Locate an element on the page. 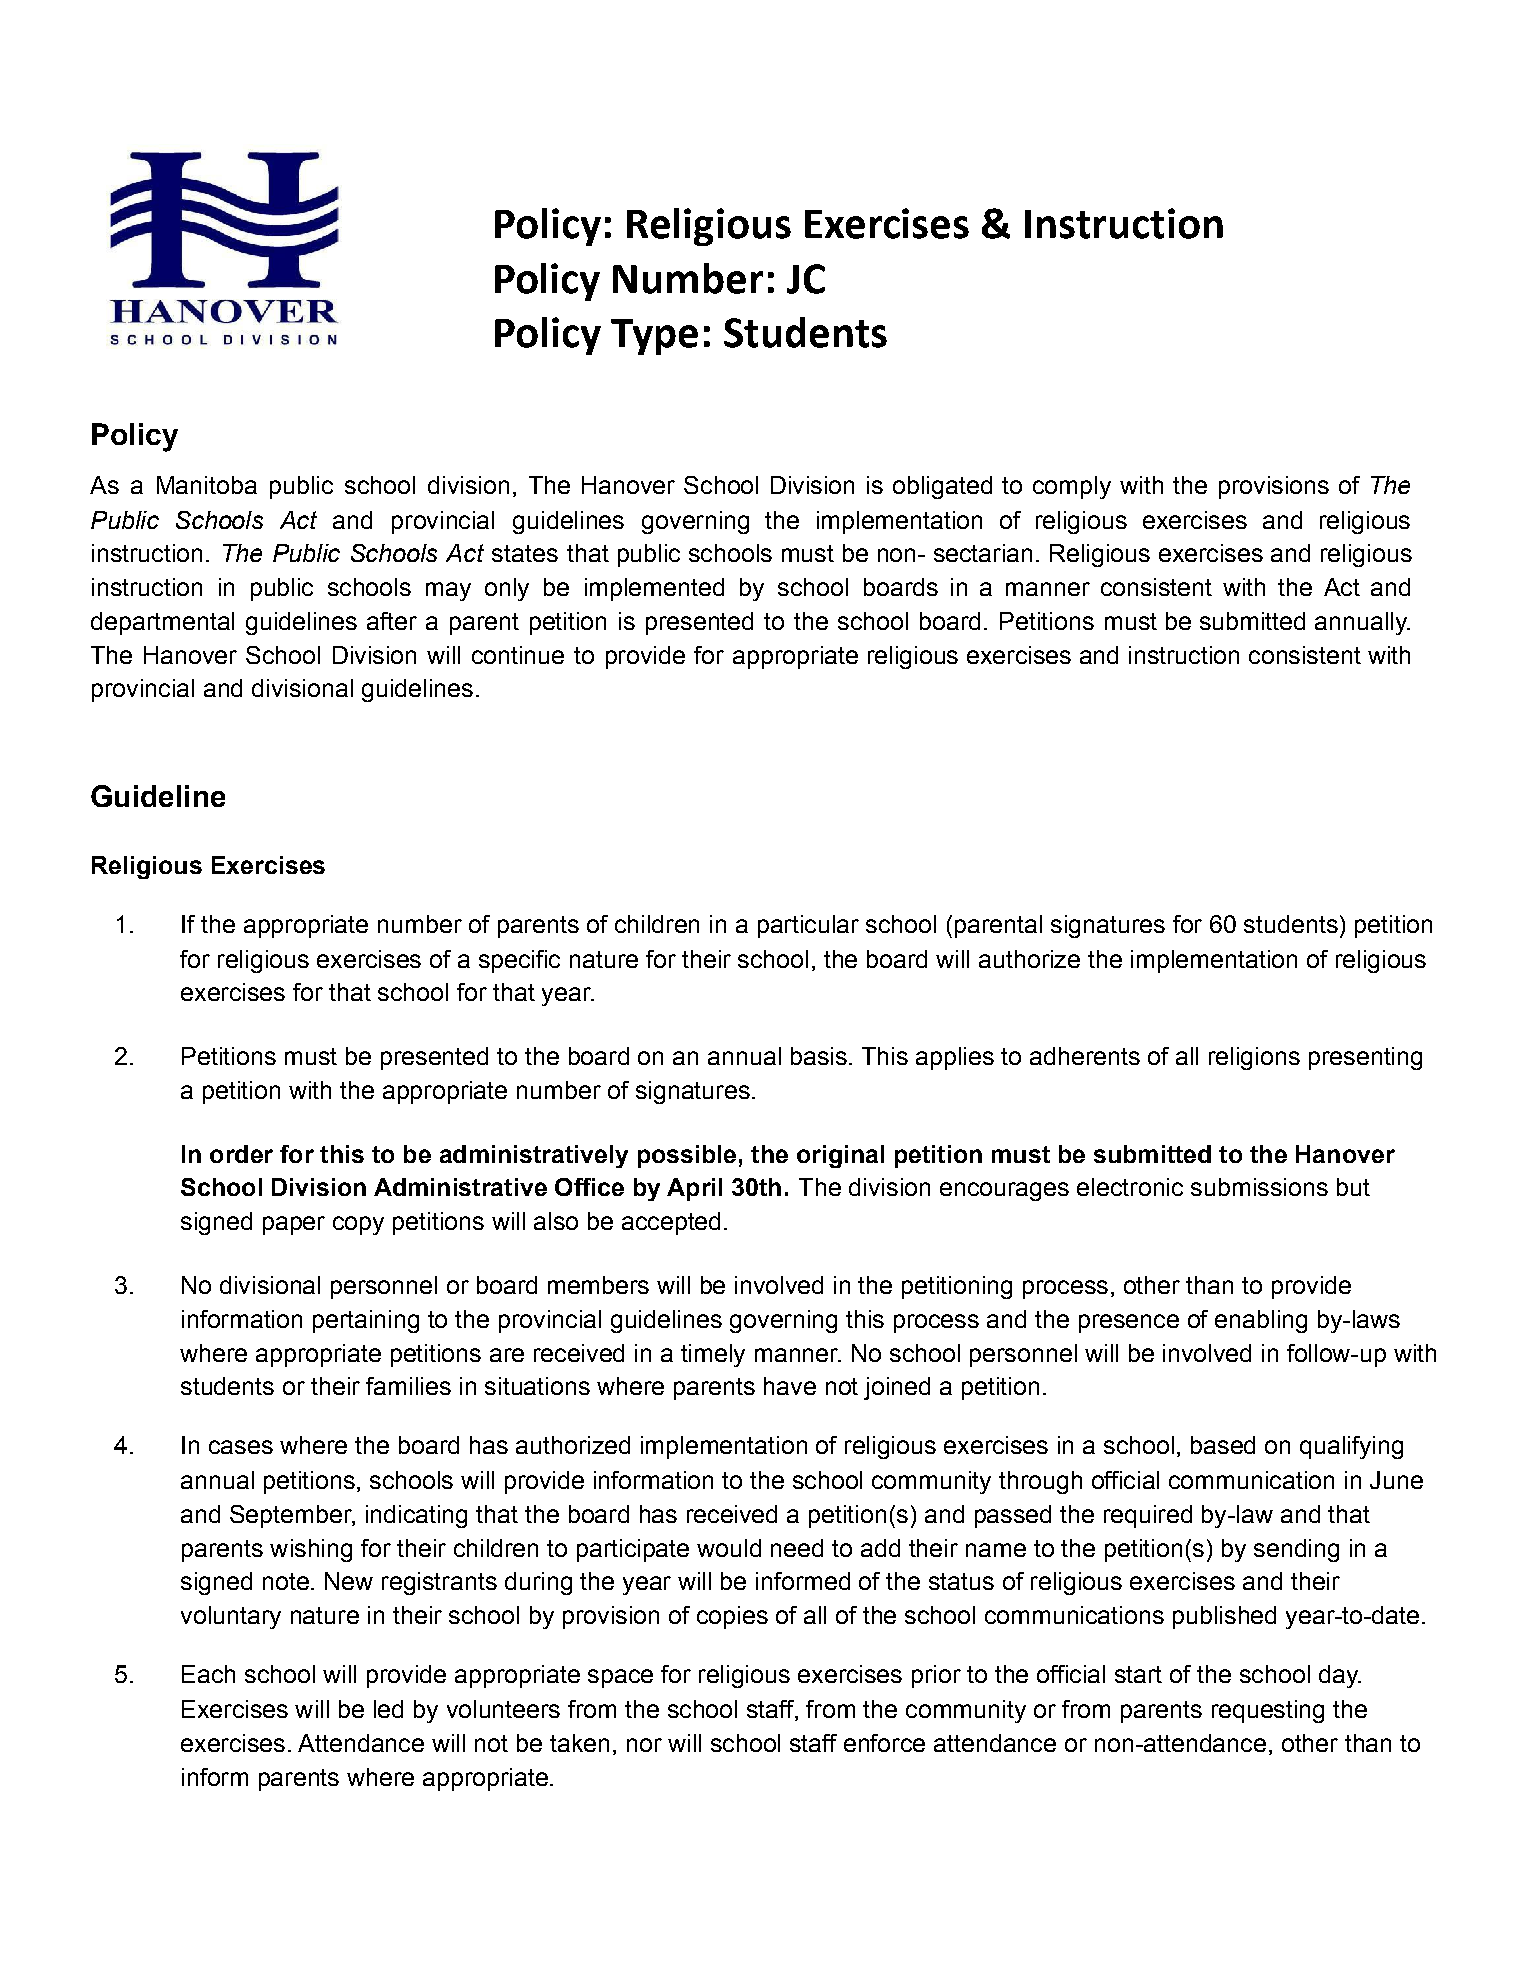 The height and width of the image is (1981, 1531). enabling is located at coordinates (1261, 1321).
